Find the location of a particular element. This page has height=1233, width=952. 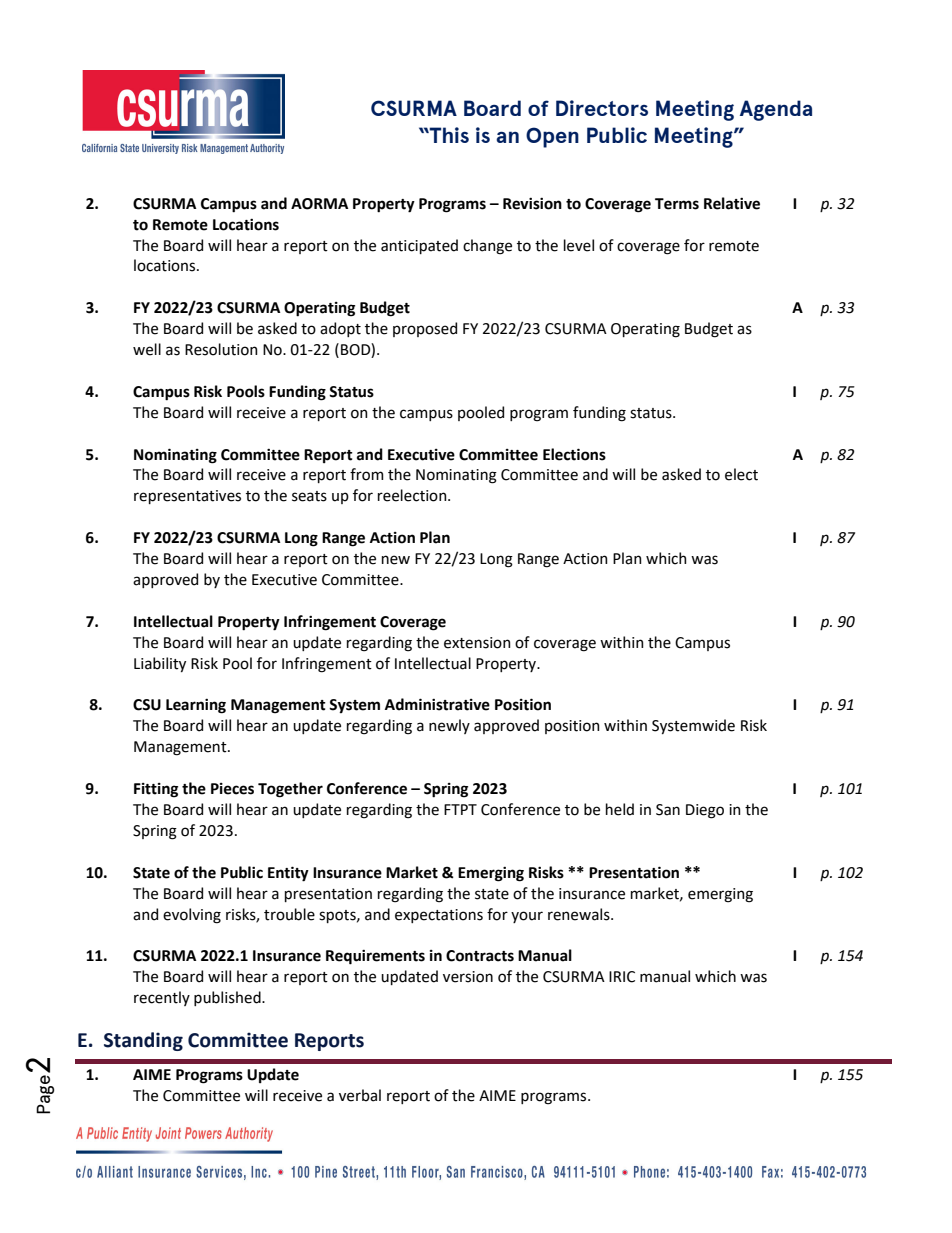

Open is located at coordinates (552, 137).
